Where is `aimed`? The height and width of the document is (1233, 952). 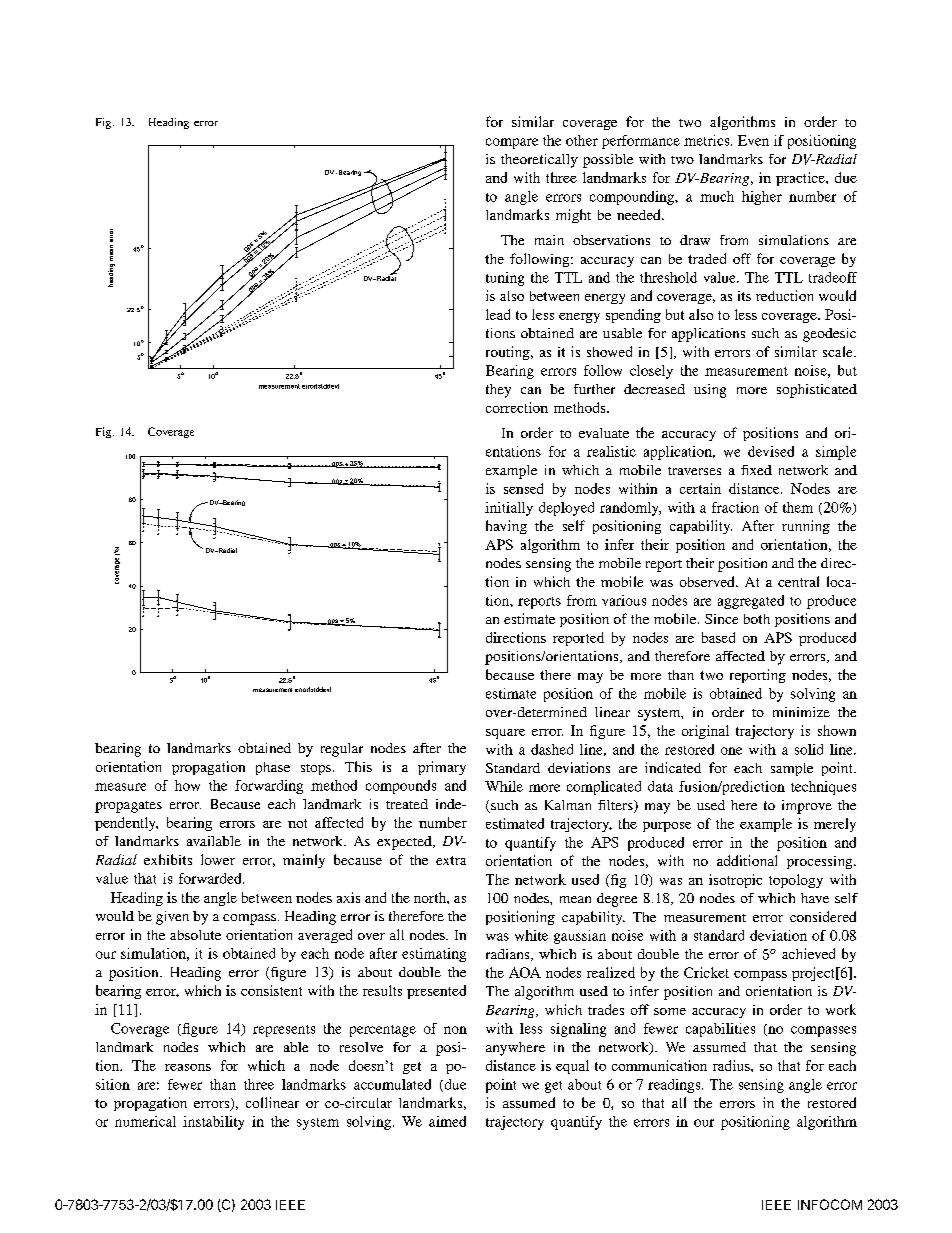 aimed is located at coordinates (447, 1121).
